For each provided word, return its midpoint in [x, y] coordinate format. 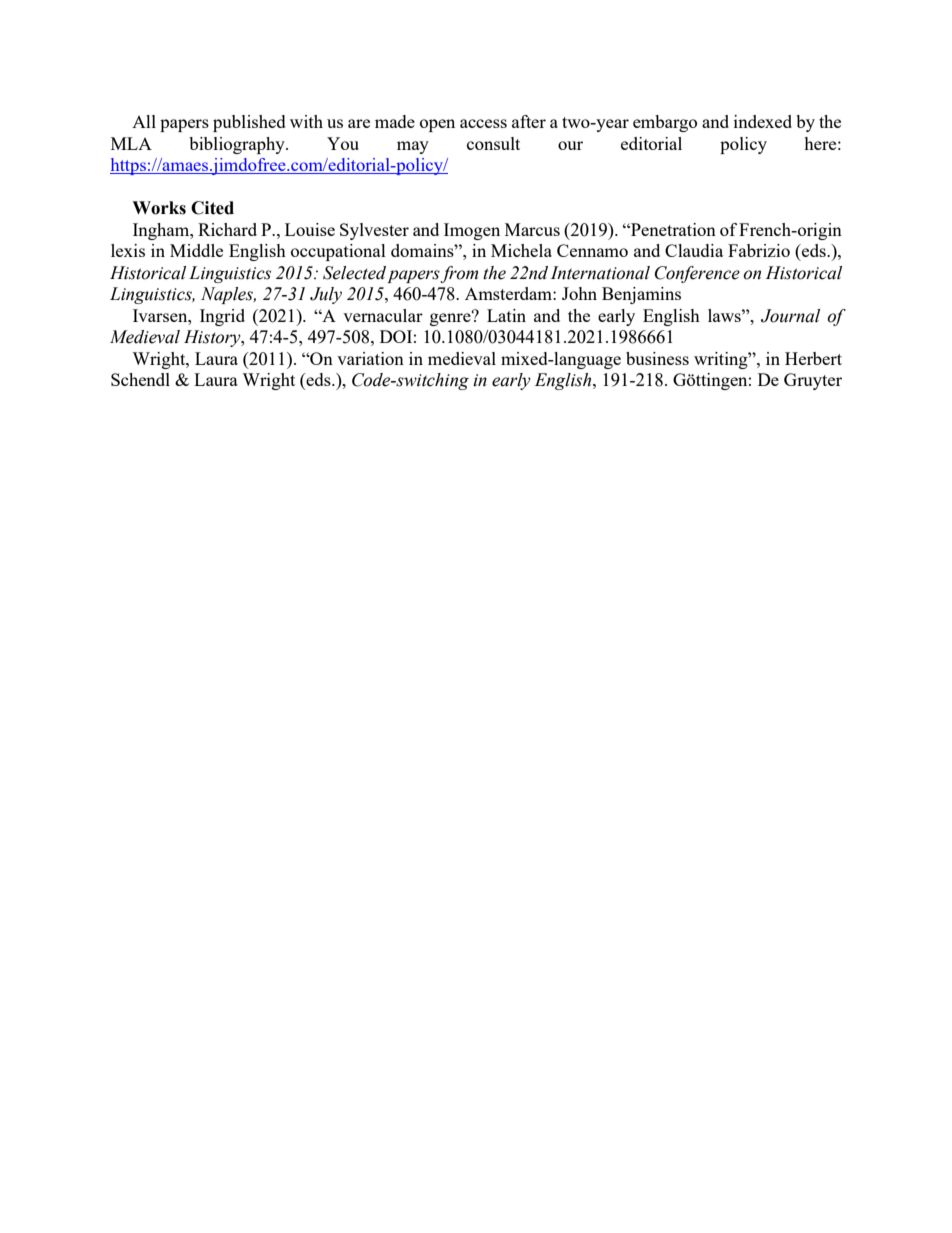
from [459, 274]
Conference [697, 274]
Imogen [472, 231]
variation [370, 358]
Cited [212, 208]
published [249, 123]
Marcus [532, 229]
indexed [763, 121]
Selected [354, 273]
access [483, 123]
